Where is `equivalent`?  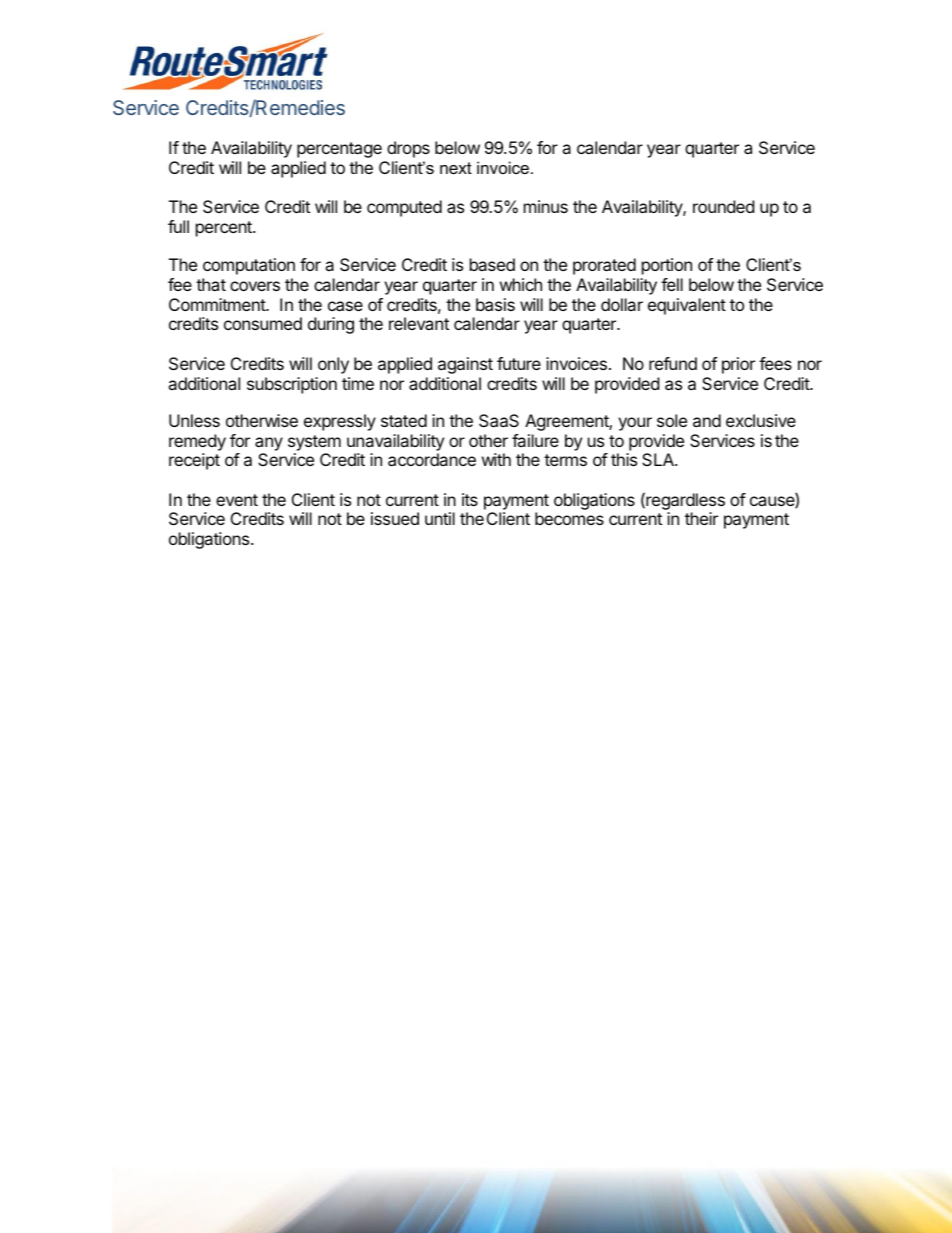
equivalent is located at coordinates (687, 306).
